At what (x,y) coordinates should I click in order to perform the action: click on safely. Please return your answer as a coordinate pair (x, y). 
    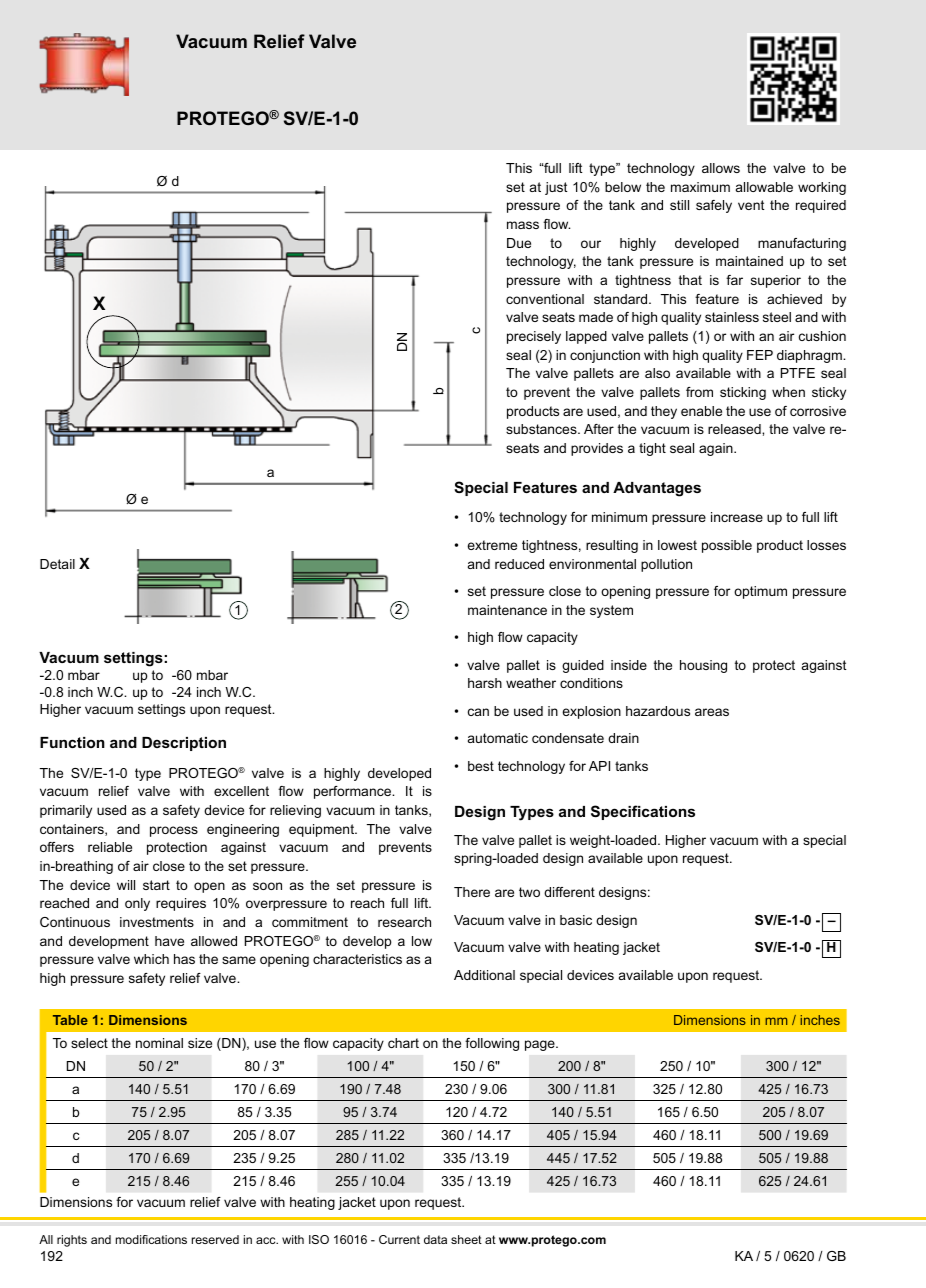
    Looking at the image, I should click on (714, 206).
